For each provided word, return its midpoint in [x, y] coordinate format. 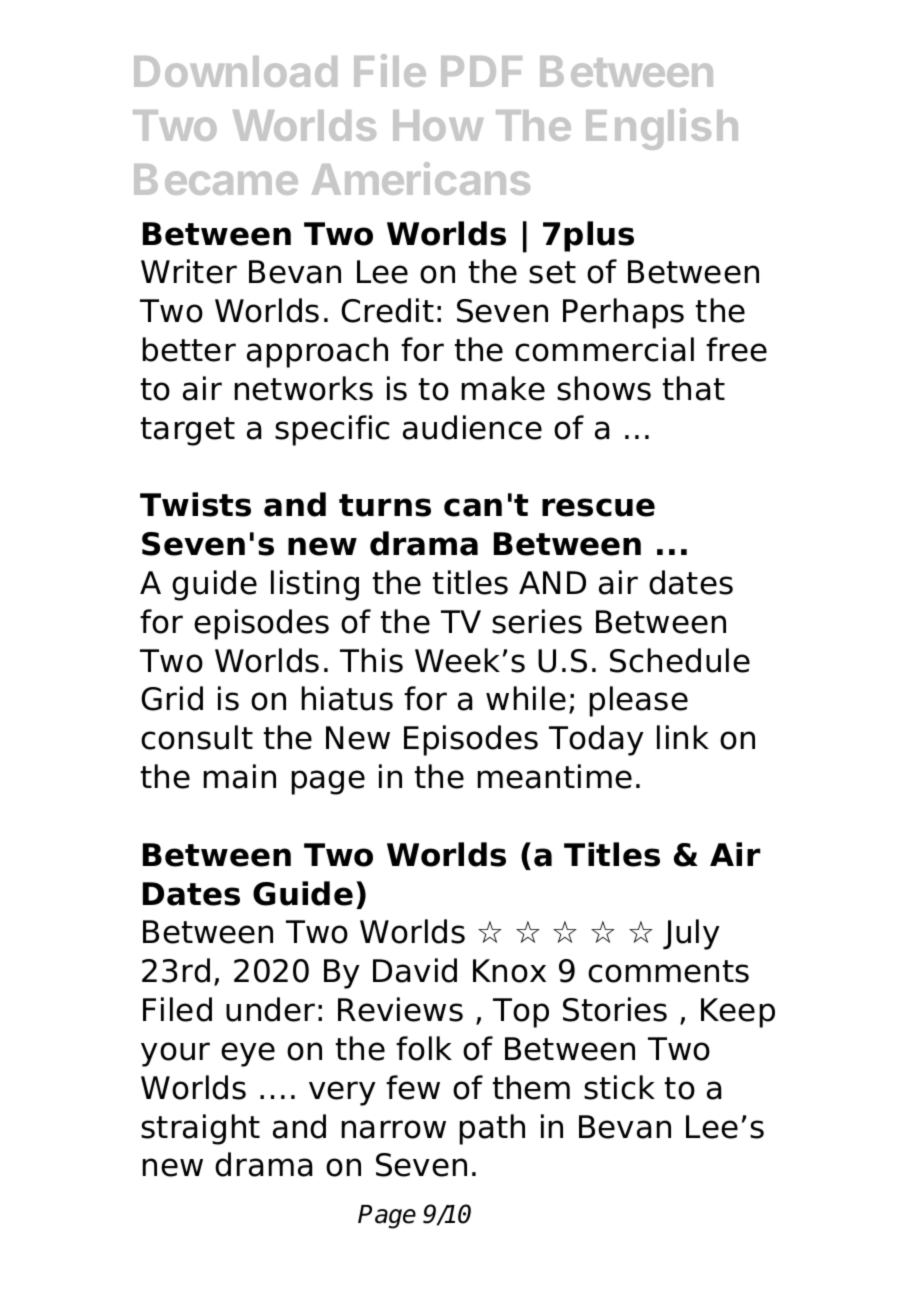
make [503, 388]
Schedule [680, 660]
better [189, 349]
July [691, 934]
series [537, 621]
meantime [555, 776]
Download [235, 71]
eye [248, 1054]
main [240, 776]
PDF [481, 71]
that [694, 388]
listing [315, 585]
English [662, 129]
